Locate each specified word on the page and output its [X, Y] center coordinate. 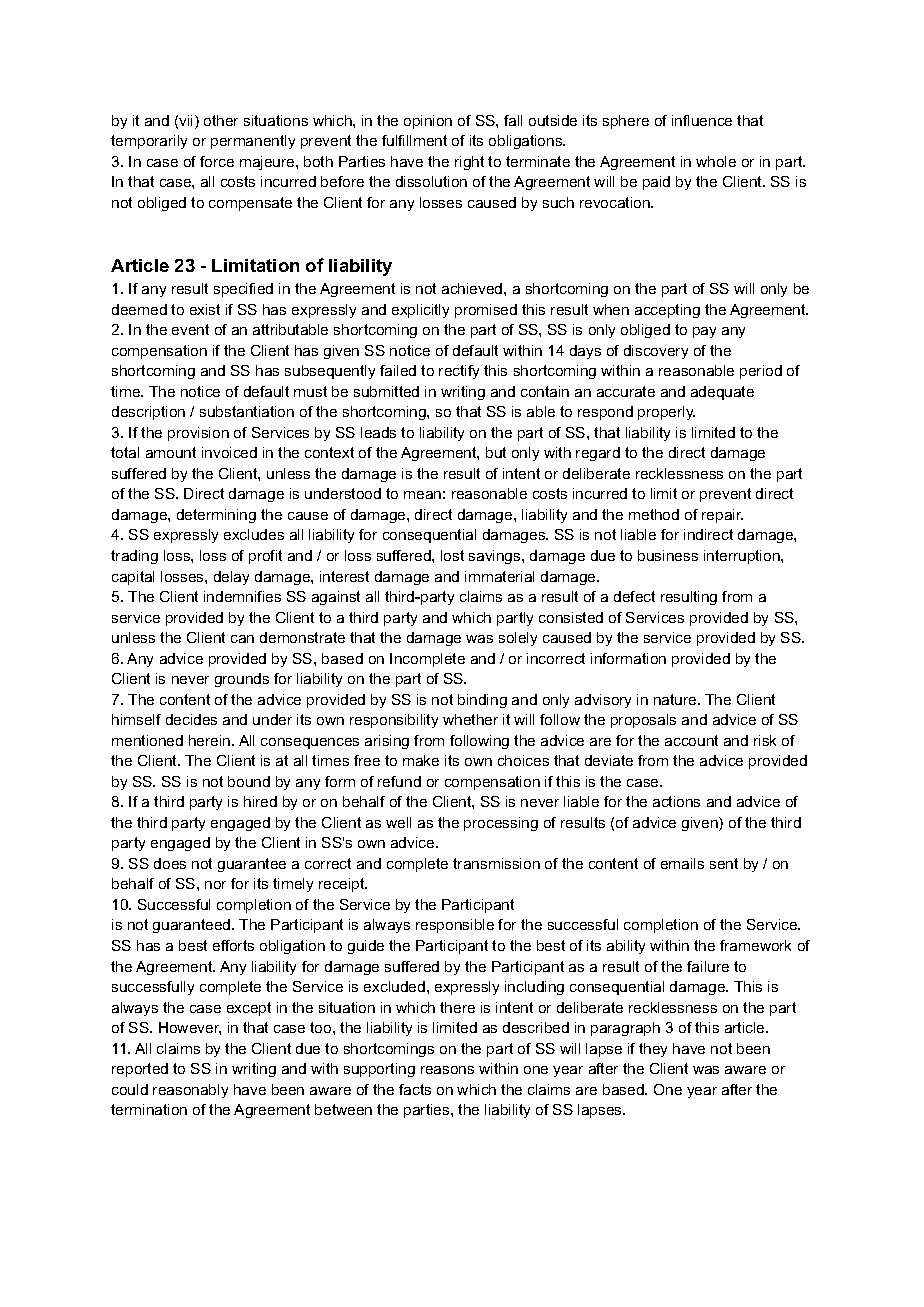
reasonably [190, 1091]
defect [634, 596]
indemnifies [242, 596]
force [217, 161]
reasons [447, 1070]
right [469, 163]
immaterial [499, 576]
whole [716, 161]
